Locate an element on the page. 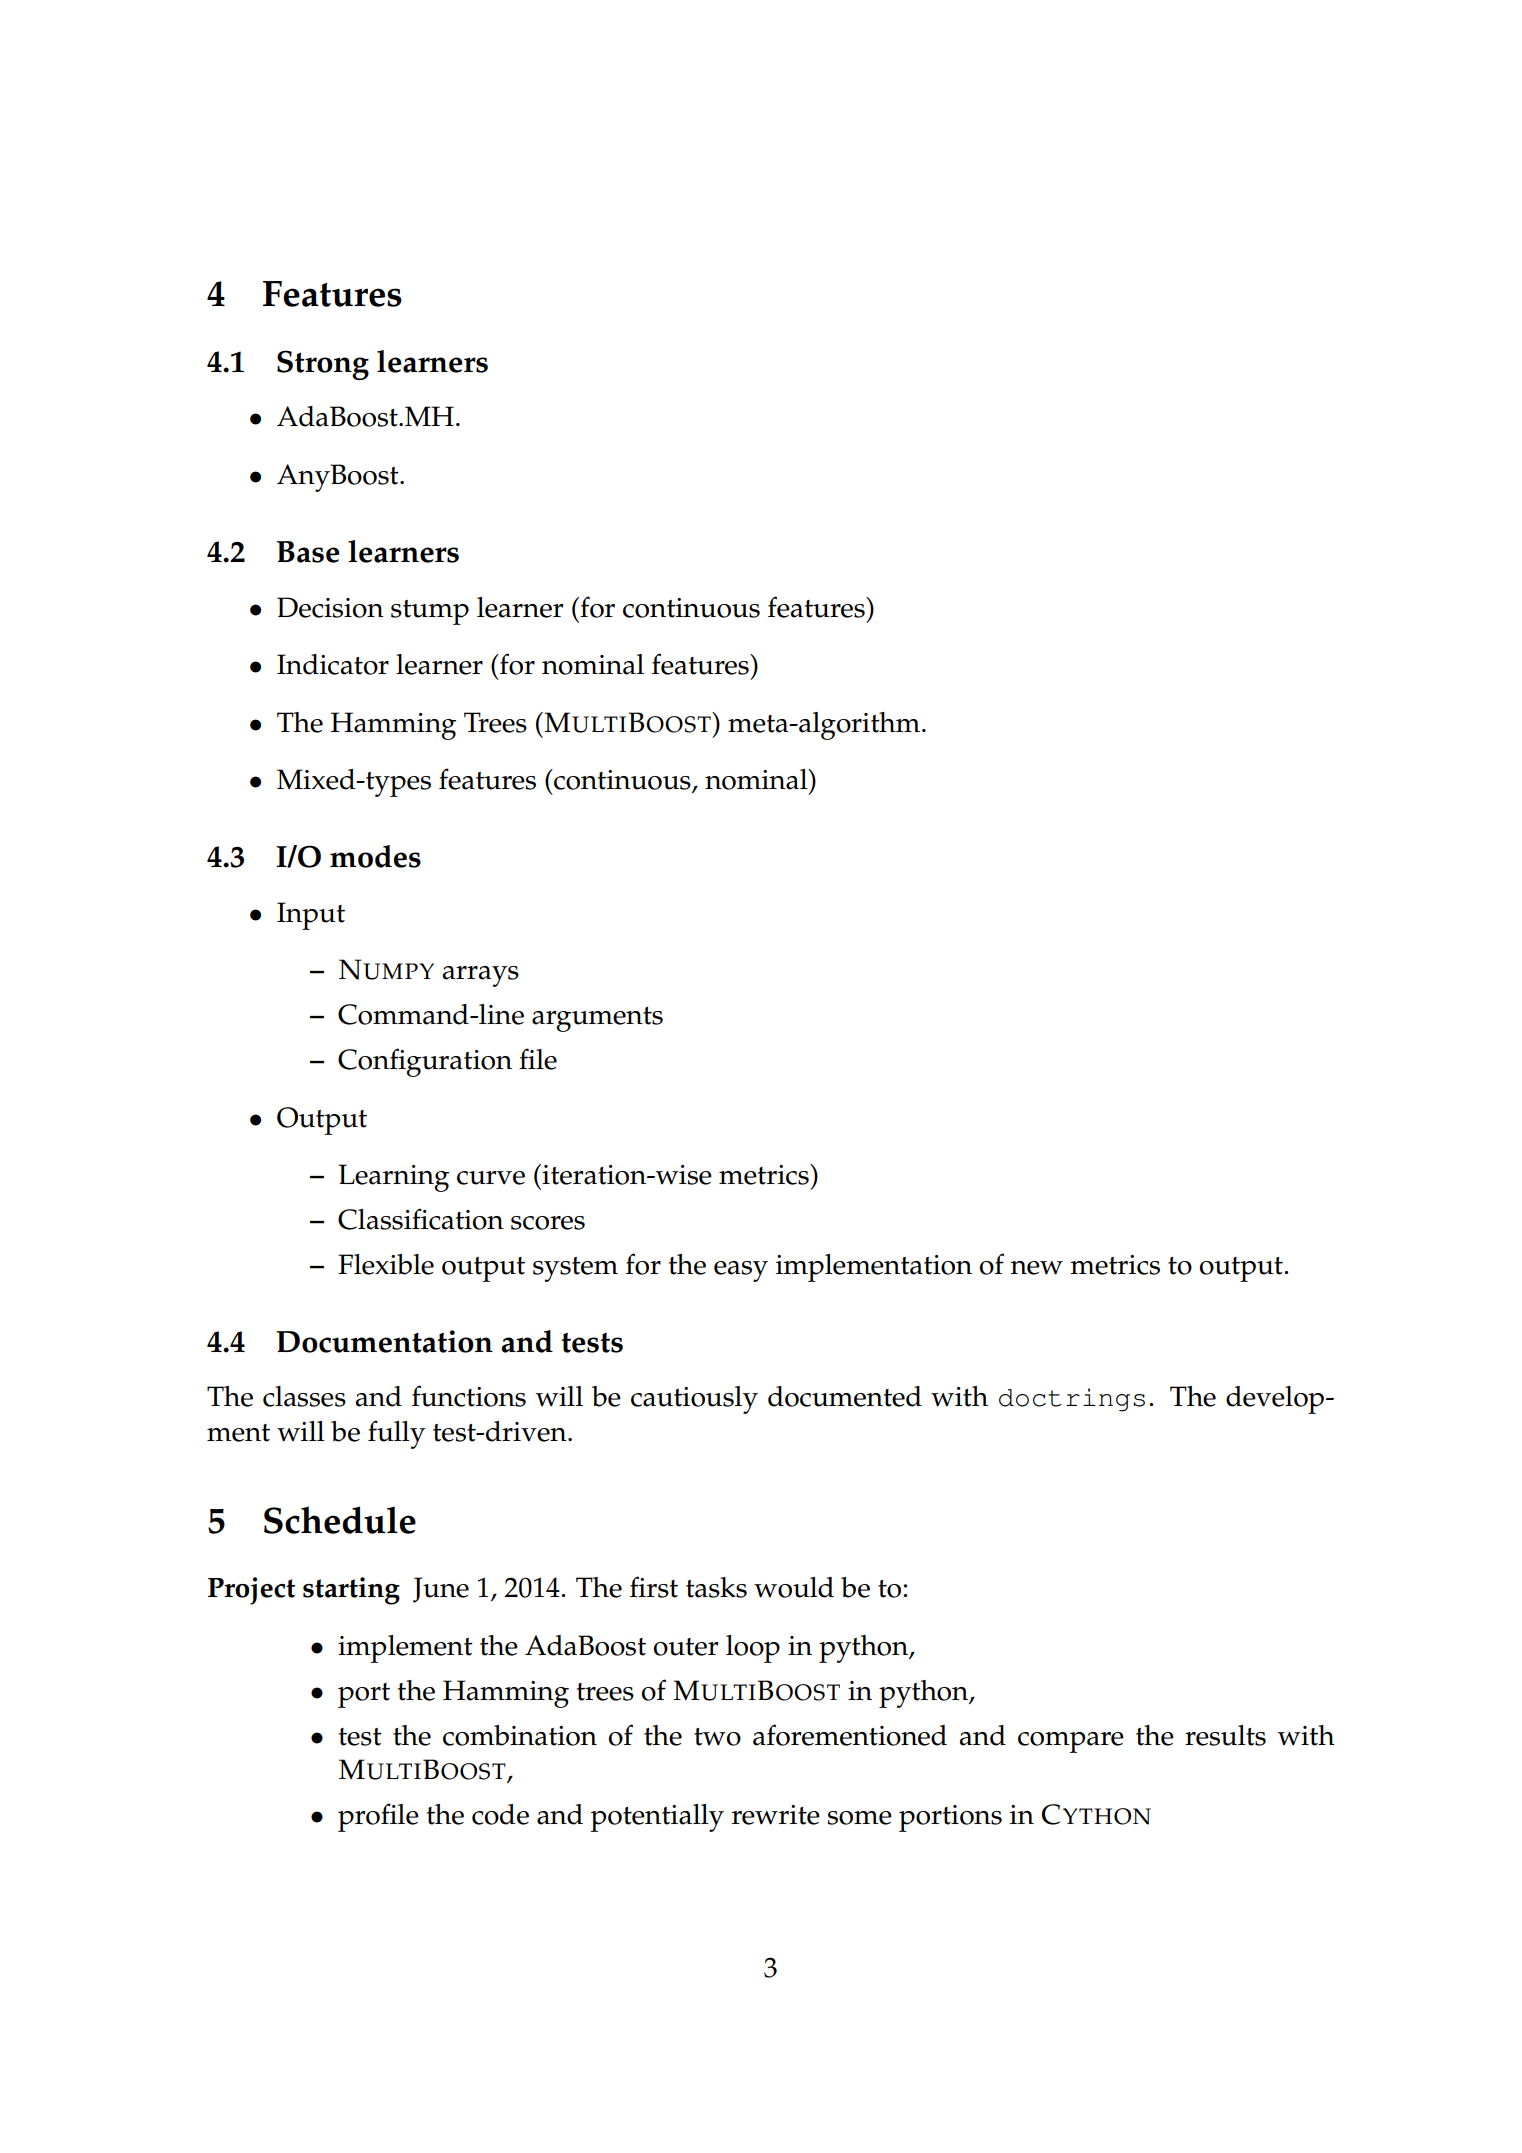 Image resolution: width=1522 pixels, height=2153 pixels. arrays is located at coordinates (481, 976).
